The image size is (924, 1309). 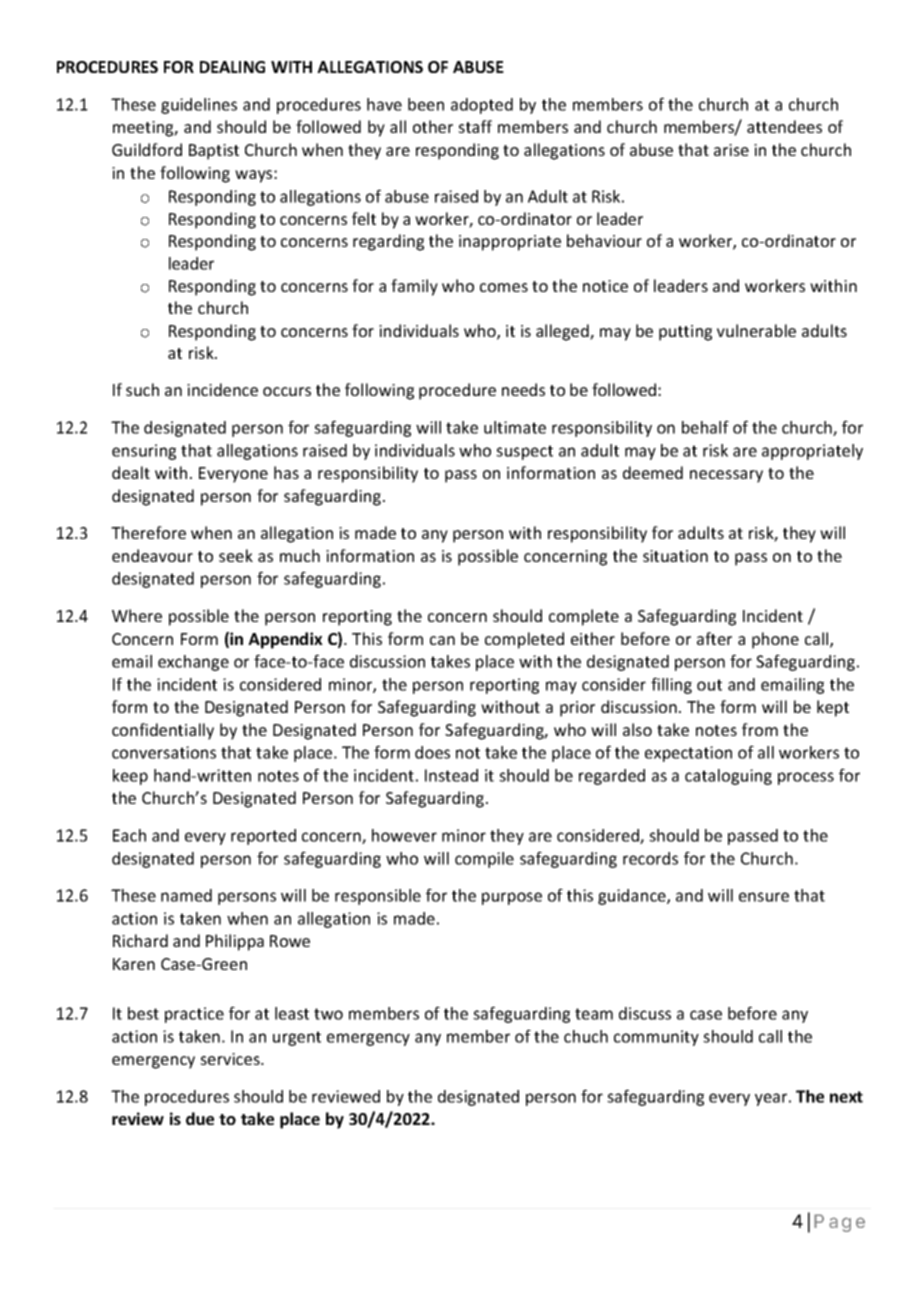 I want to click on from, so click(x=760, y=729).
